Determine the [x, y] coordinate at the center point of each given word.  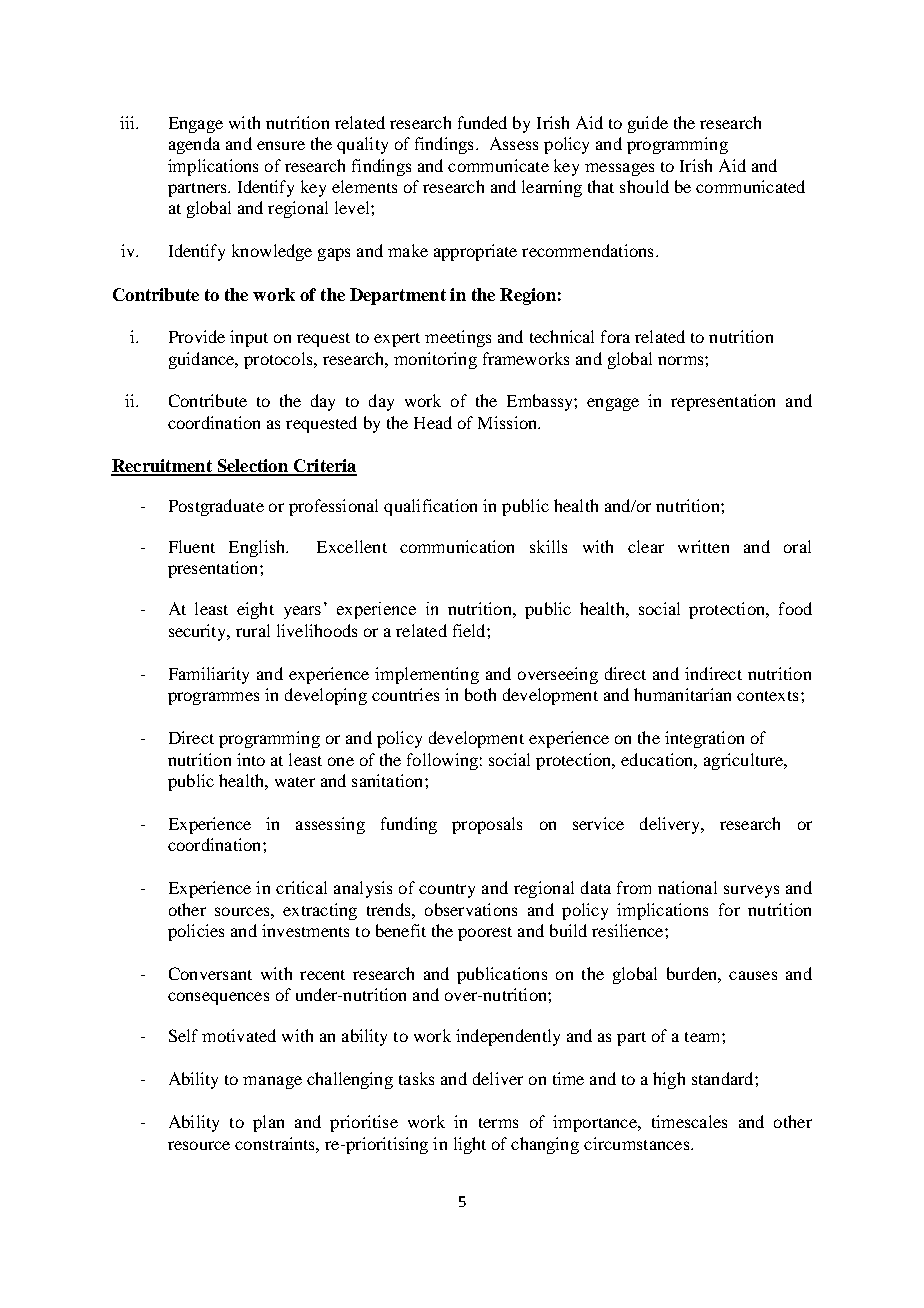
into [251, 759]
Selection [252, 467]
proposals [487, 825]
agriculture [745, 761]
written [703, 546]
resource [199, 1145]
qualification [430, 507]
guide [648, 124]
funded [482, 122]
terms [498, 1123]
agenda [194, 145]
